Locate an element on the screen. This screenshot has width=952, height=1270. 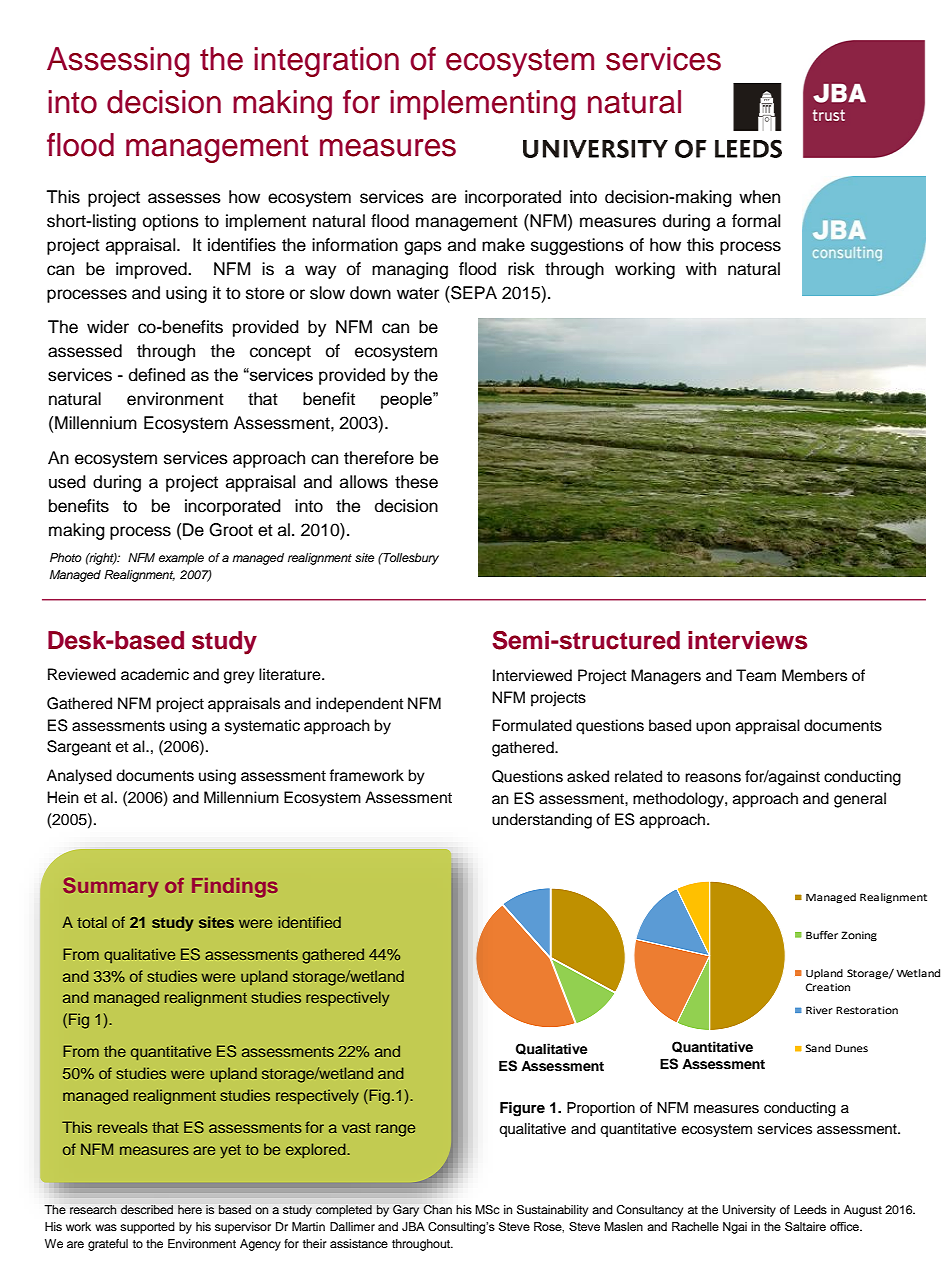
Assessing is located at coordinates (118, 62).
